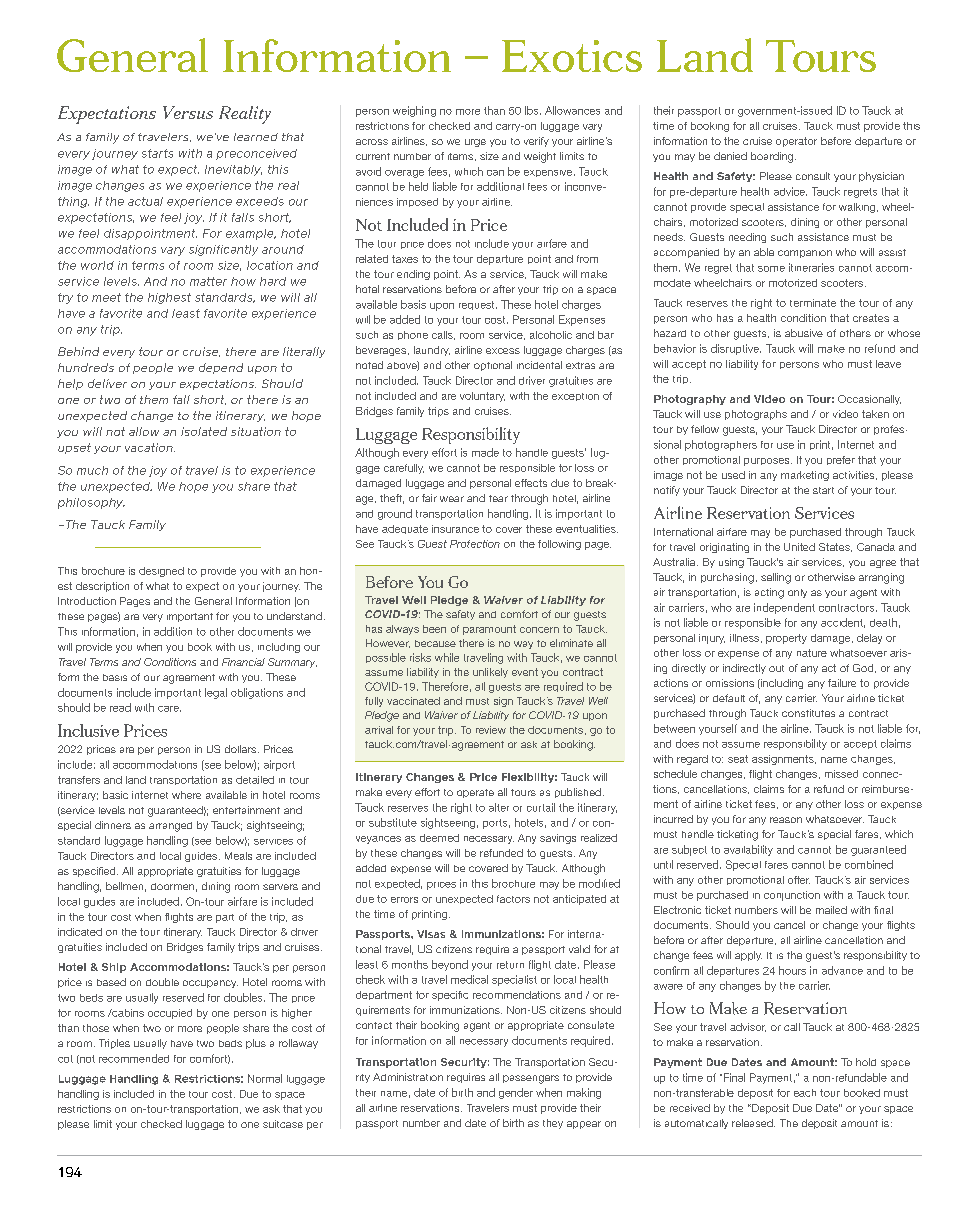 The width and height of the screenshot is (980, 1211). Describe the element at coordinates (134, 1058) in the screenshot. I see `recommended` at that location.
